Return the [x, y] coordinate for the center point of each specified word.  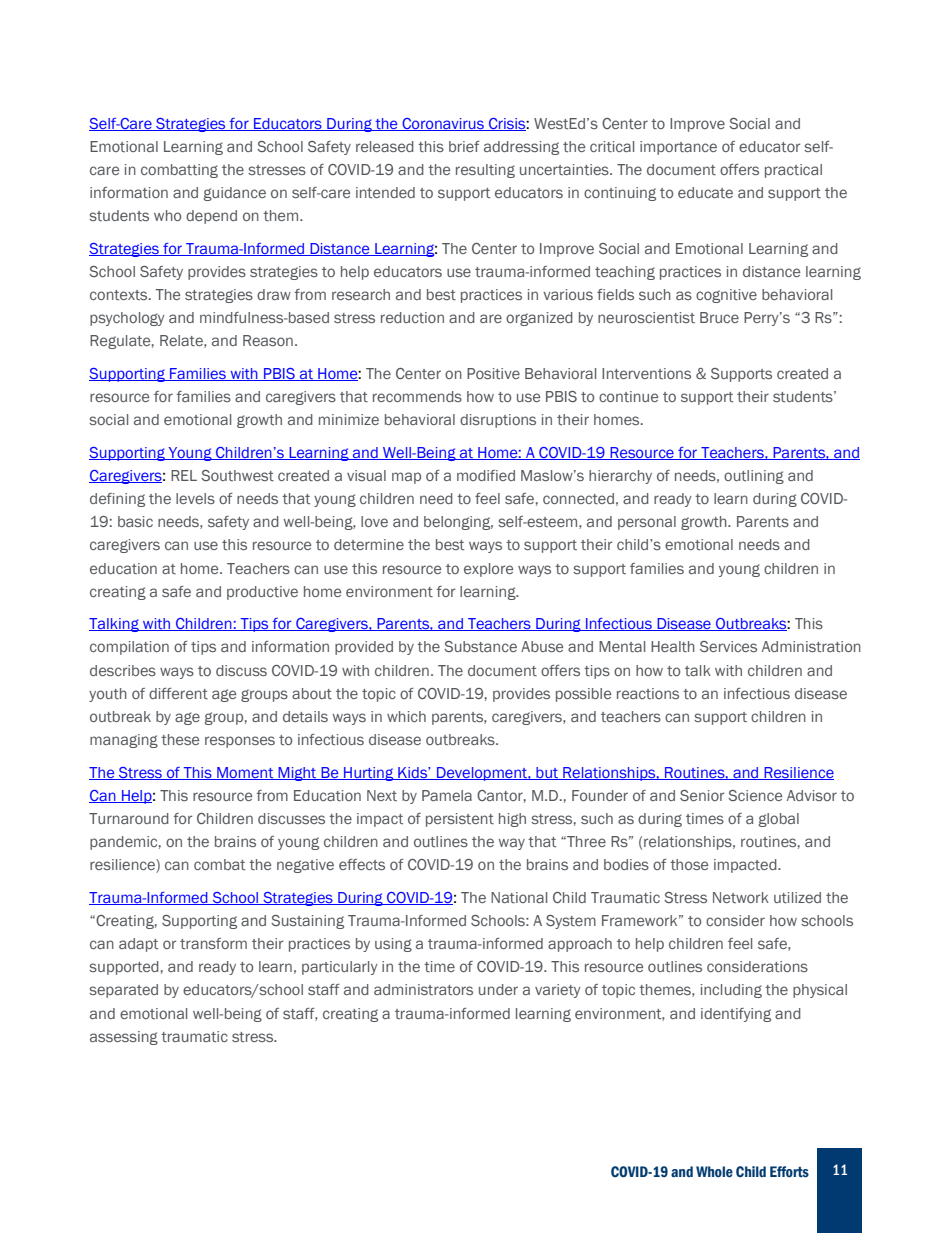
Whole [714, 1172]
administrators [423, 989]
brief [464, 146]
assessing [124, 1038]
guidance [235, 194]
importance [678, 148]
